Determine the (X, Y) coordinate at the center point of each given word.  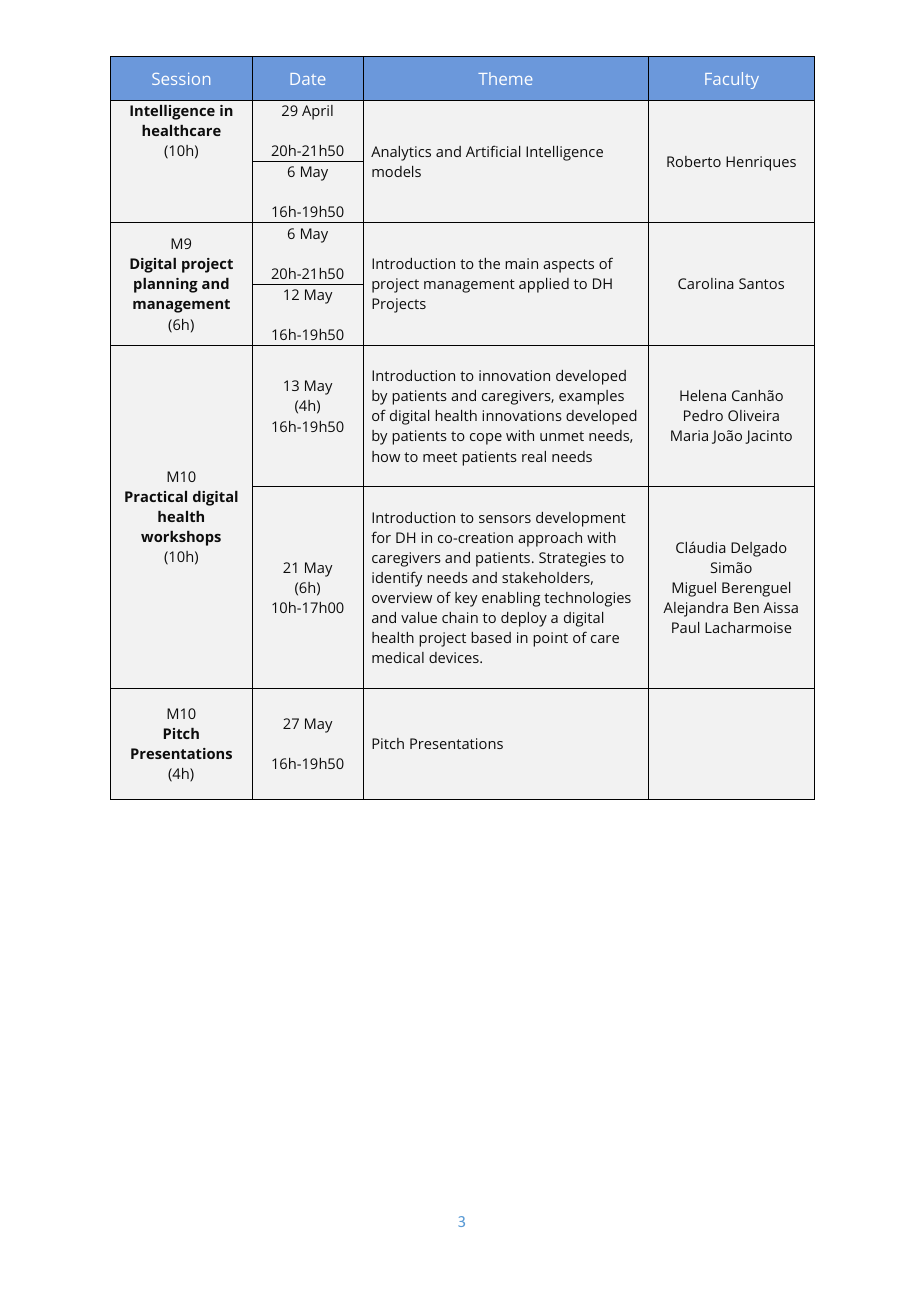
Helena (703, 395)
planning (166, 285)
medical (398, 657)
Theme (505, 78)
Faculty (732, 80)
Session (181, 79)
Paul (685, 627)
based (491, 637)
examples (591, 397)
